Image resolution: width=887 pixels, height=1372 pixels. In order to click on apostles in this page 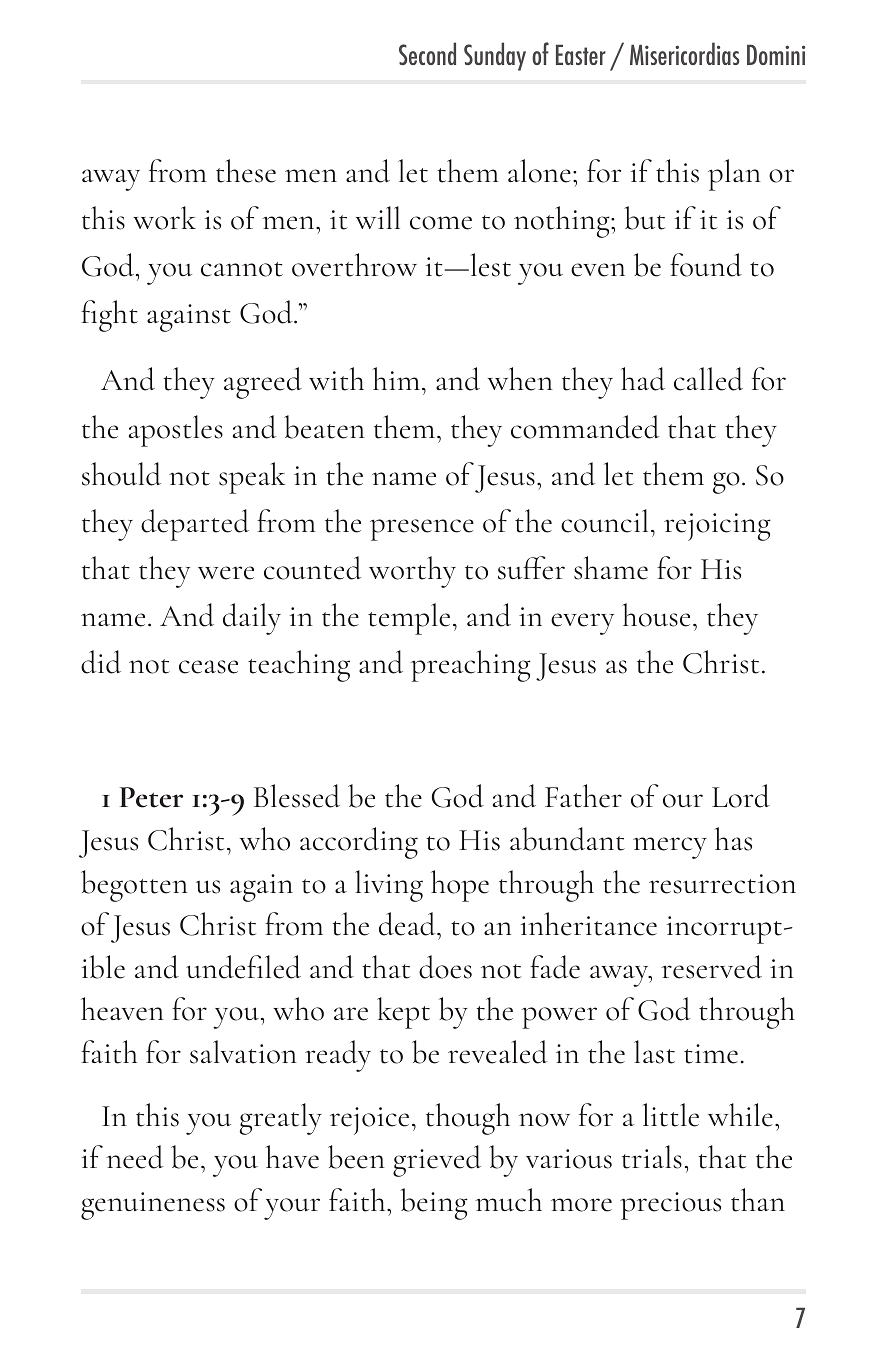, I will do `click(176, 431)`.
